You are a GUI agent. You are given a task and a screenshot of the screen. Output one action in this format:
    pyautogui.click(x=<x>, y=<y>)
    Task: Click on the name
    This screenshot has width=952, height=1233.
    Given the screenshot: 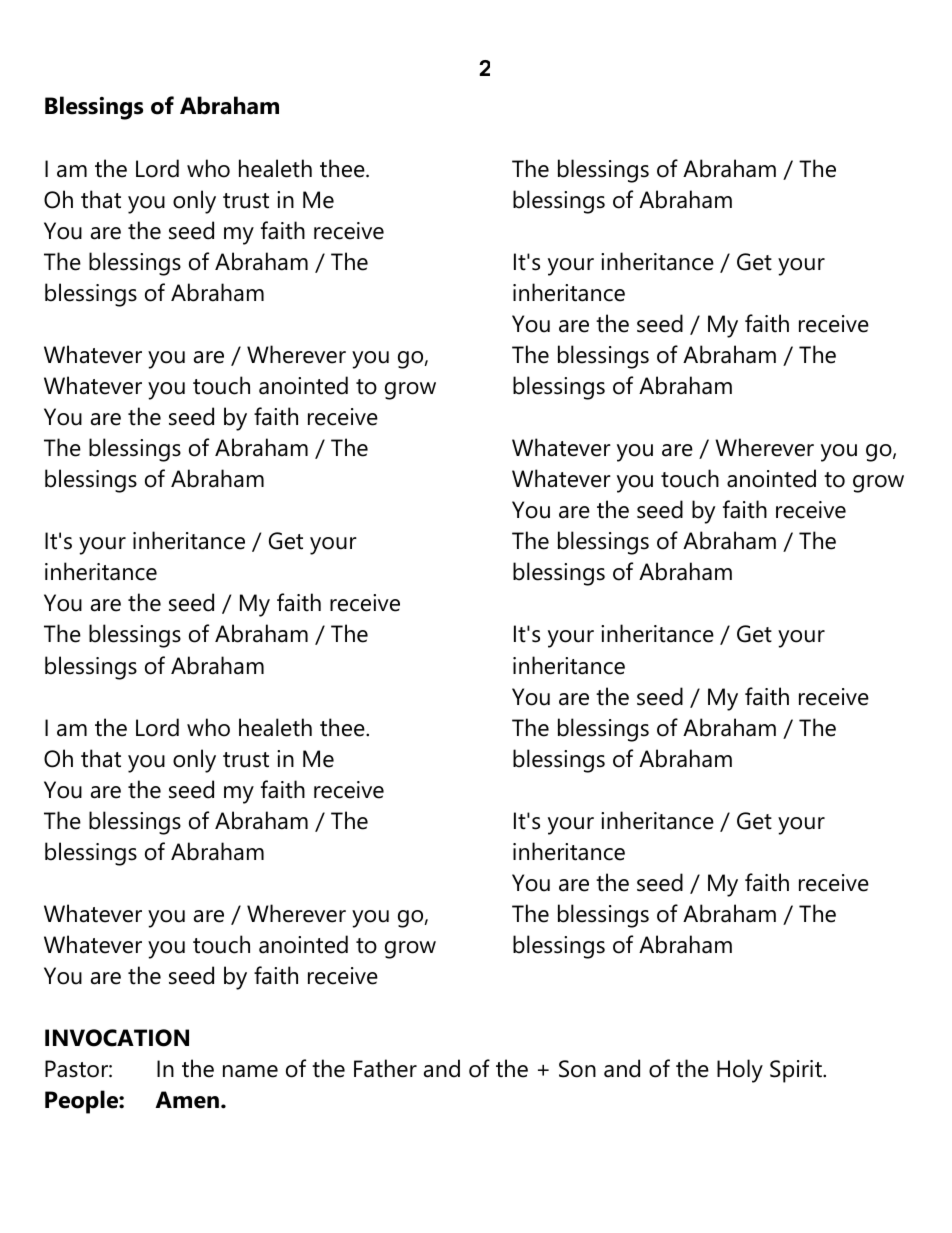 What is the action you would take?
    pyautogui.click(x=250, y=1071)
